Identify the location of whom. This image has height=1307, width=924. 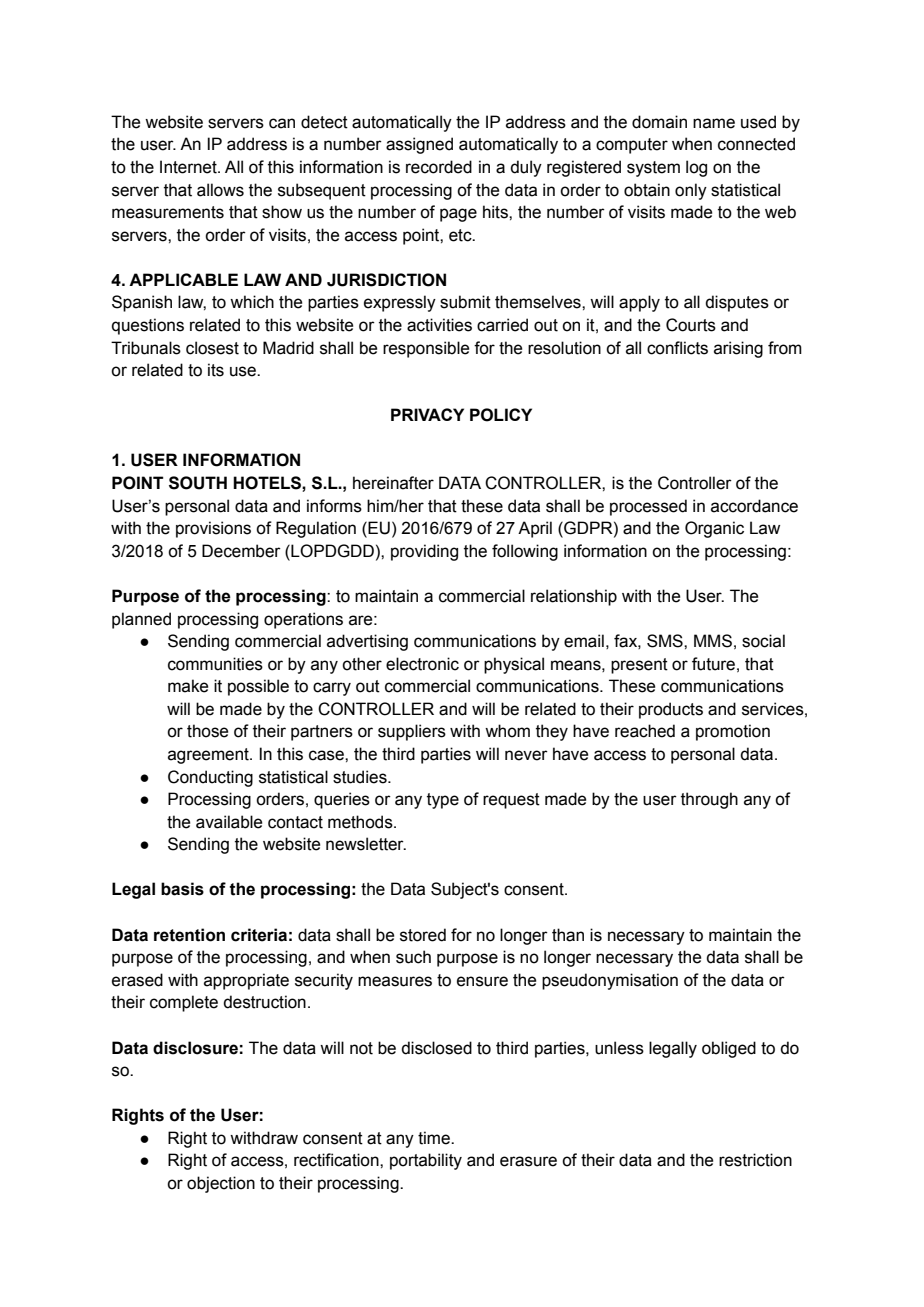
(507, 731).
